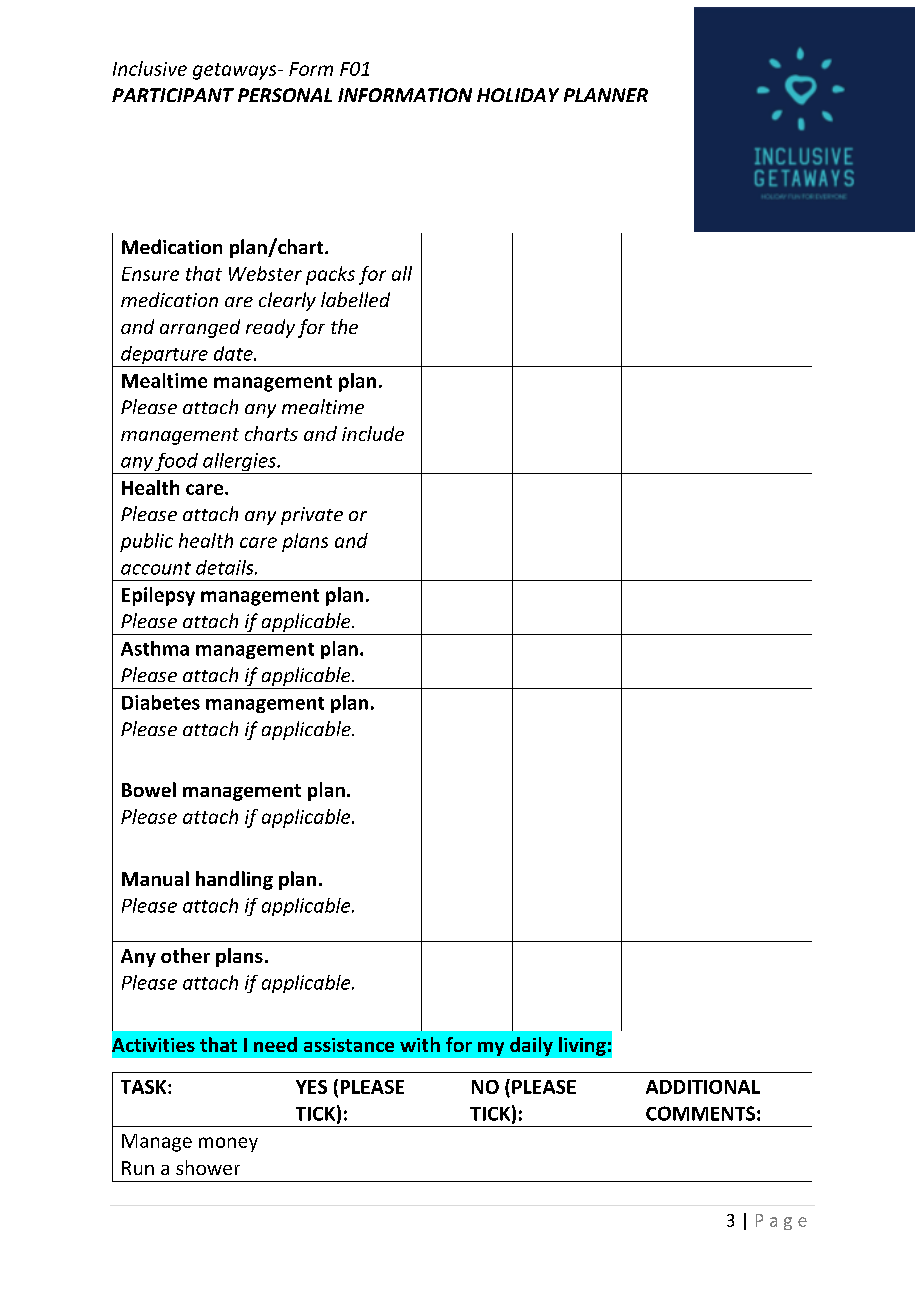 The image size is (924, 1308). Describe the element at coordinates (355, 299) in the screenshot. I see `labelled` at that location.
